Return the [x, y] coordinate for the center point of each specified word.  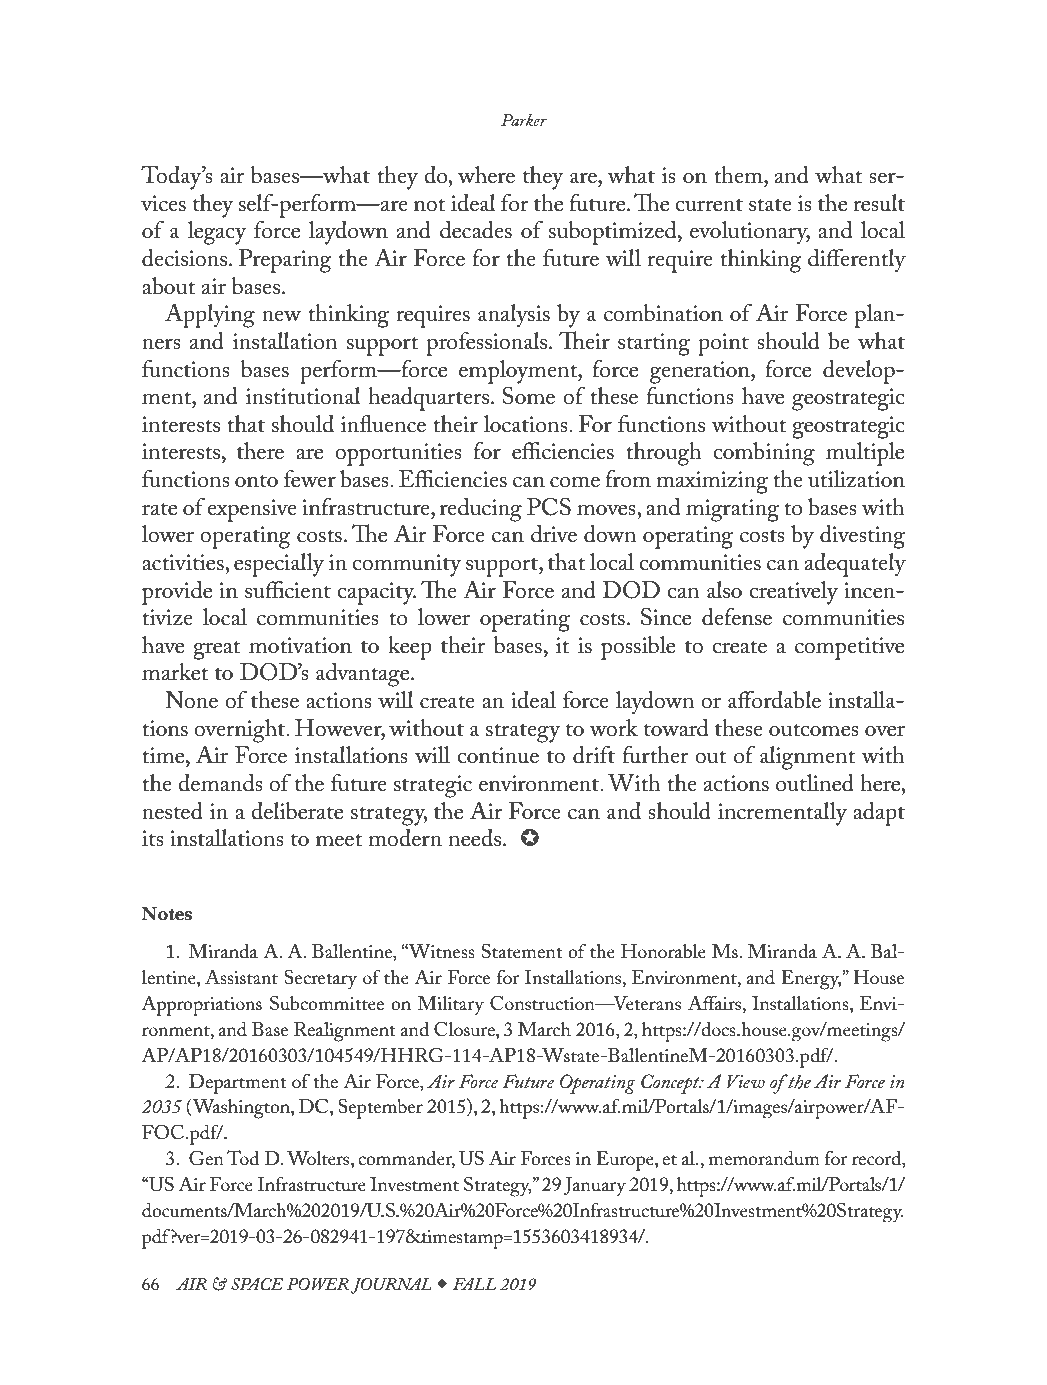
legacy [217, 233]
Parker [524, 120]
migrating [732, 510]
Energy [811, 980]
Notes [167, 914]
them [739, 175]
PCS [549, 507]
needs [475, 838]
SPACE [257, 1284]
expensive [252, 510]
